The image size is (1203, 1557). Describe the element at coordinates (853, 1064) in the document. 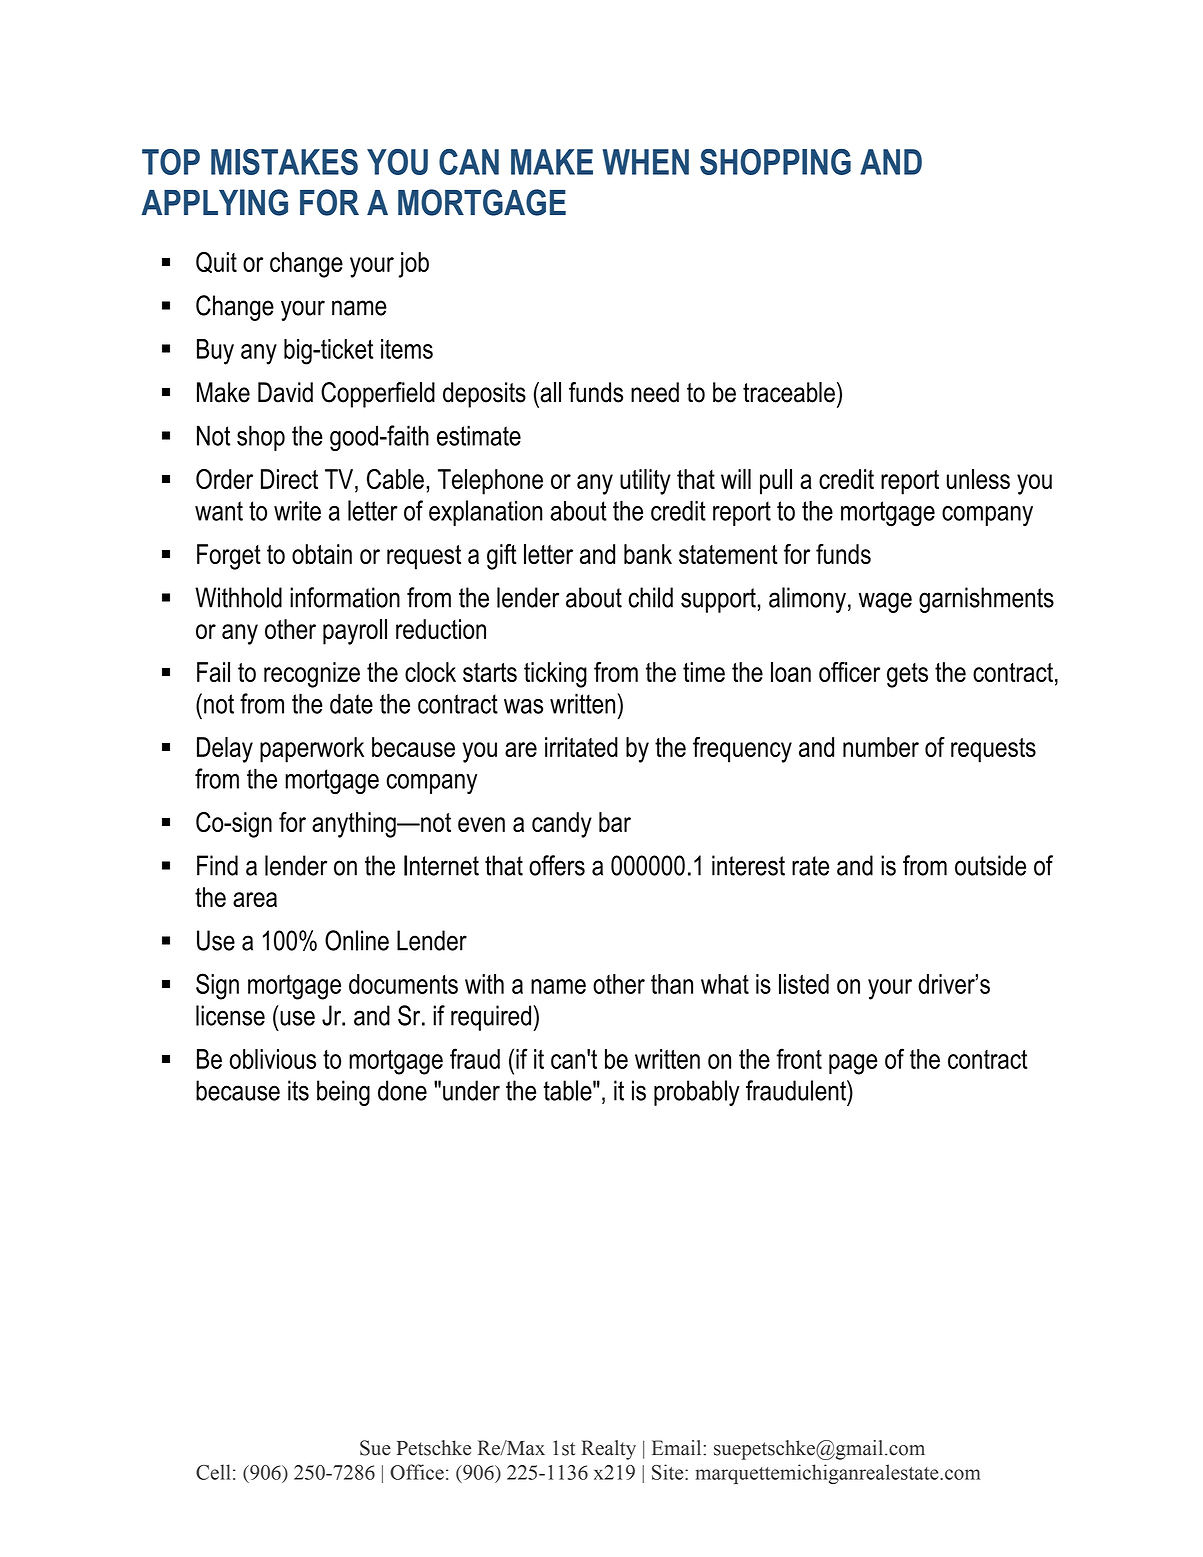

I see `page` at that location.
